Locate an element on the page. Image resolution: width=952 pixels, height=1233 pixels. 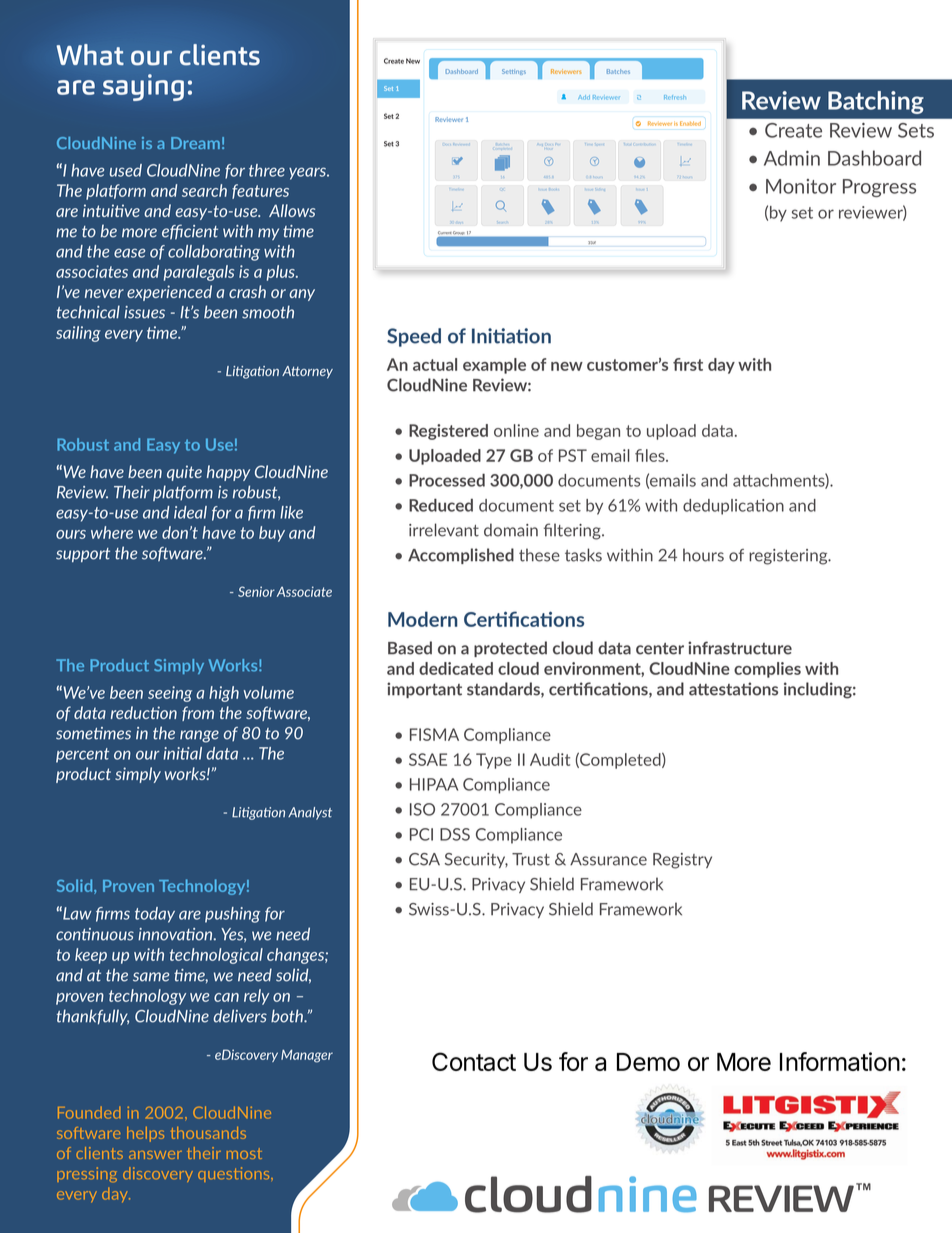
protected is located at coordinates (510, 649).
